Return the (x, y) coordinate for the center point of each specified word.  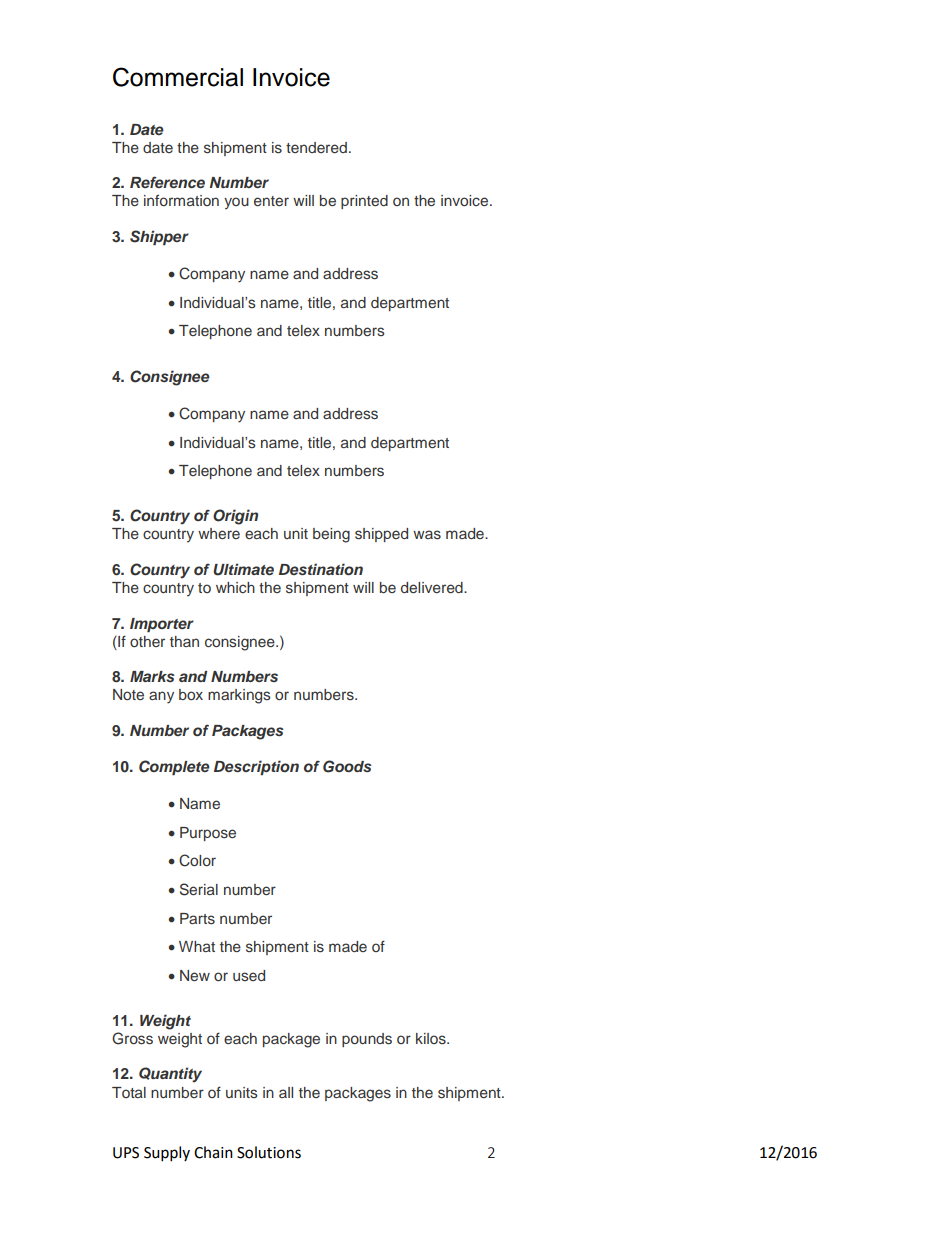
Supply (167, 1154)
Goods (347, 766)
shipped (381, 535)
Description (256, 767)
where (219, 533)
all (286, 1092)
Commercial (178, 77)
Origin (235, 517)
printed (364, 202)
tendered (316, 147)
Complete (174, 767)
